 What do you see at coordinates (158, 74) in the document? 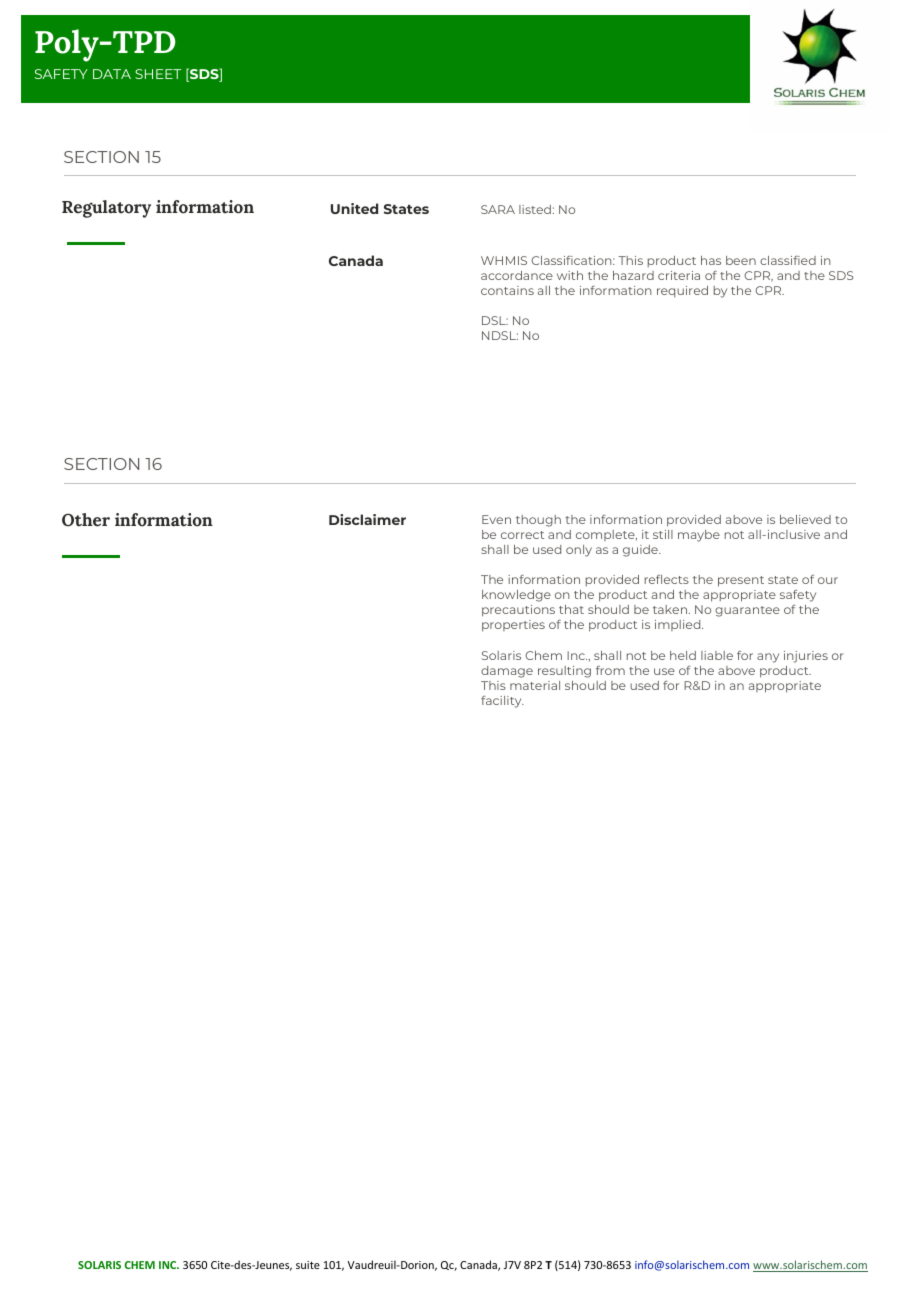
I see `SHEET` at bounding box center [158, 74].
